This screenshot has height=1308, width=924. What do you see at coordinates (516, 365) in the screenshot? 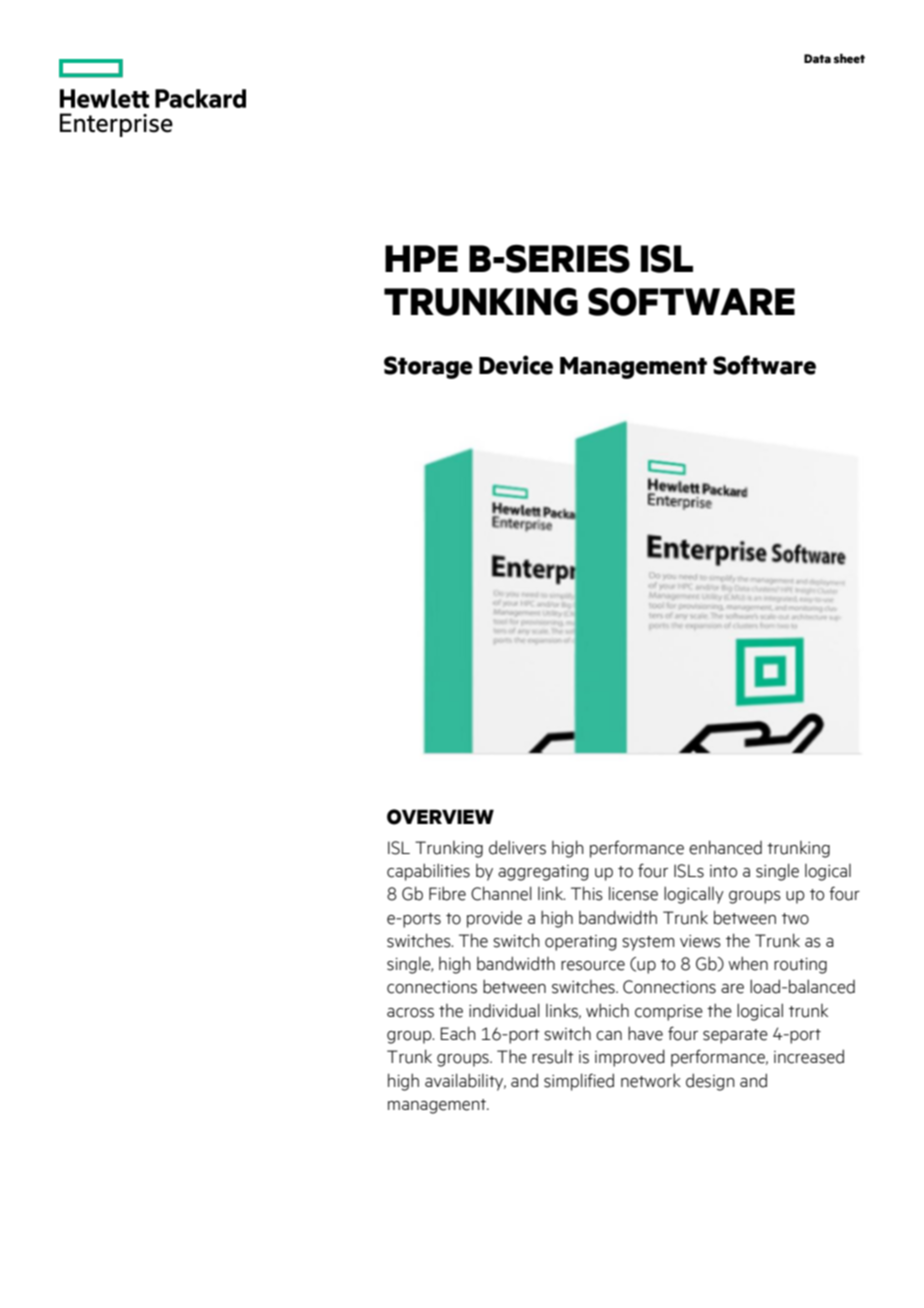
I see `Device` at bounding box center [516, 365].
